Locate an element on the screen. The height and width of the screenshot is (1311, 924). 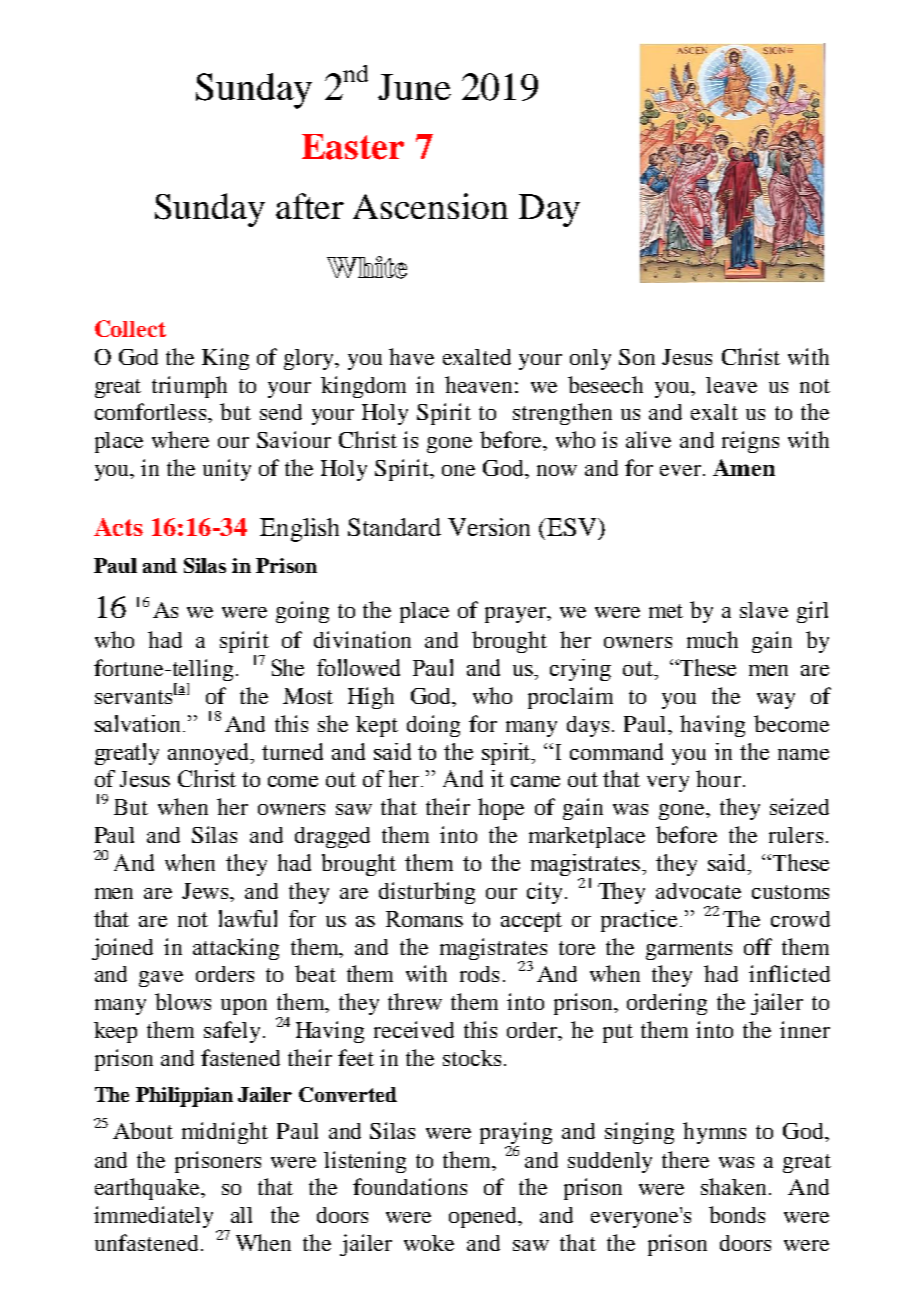
Ascension is located at coordinates (430, 206).
